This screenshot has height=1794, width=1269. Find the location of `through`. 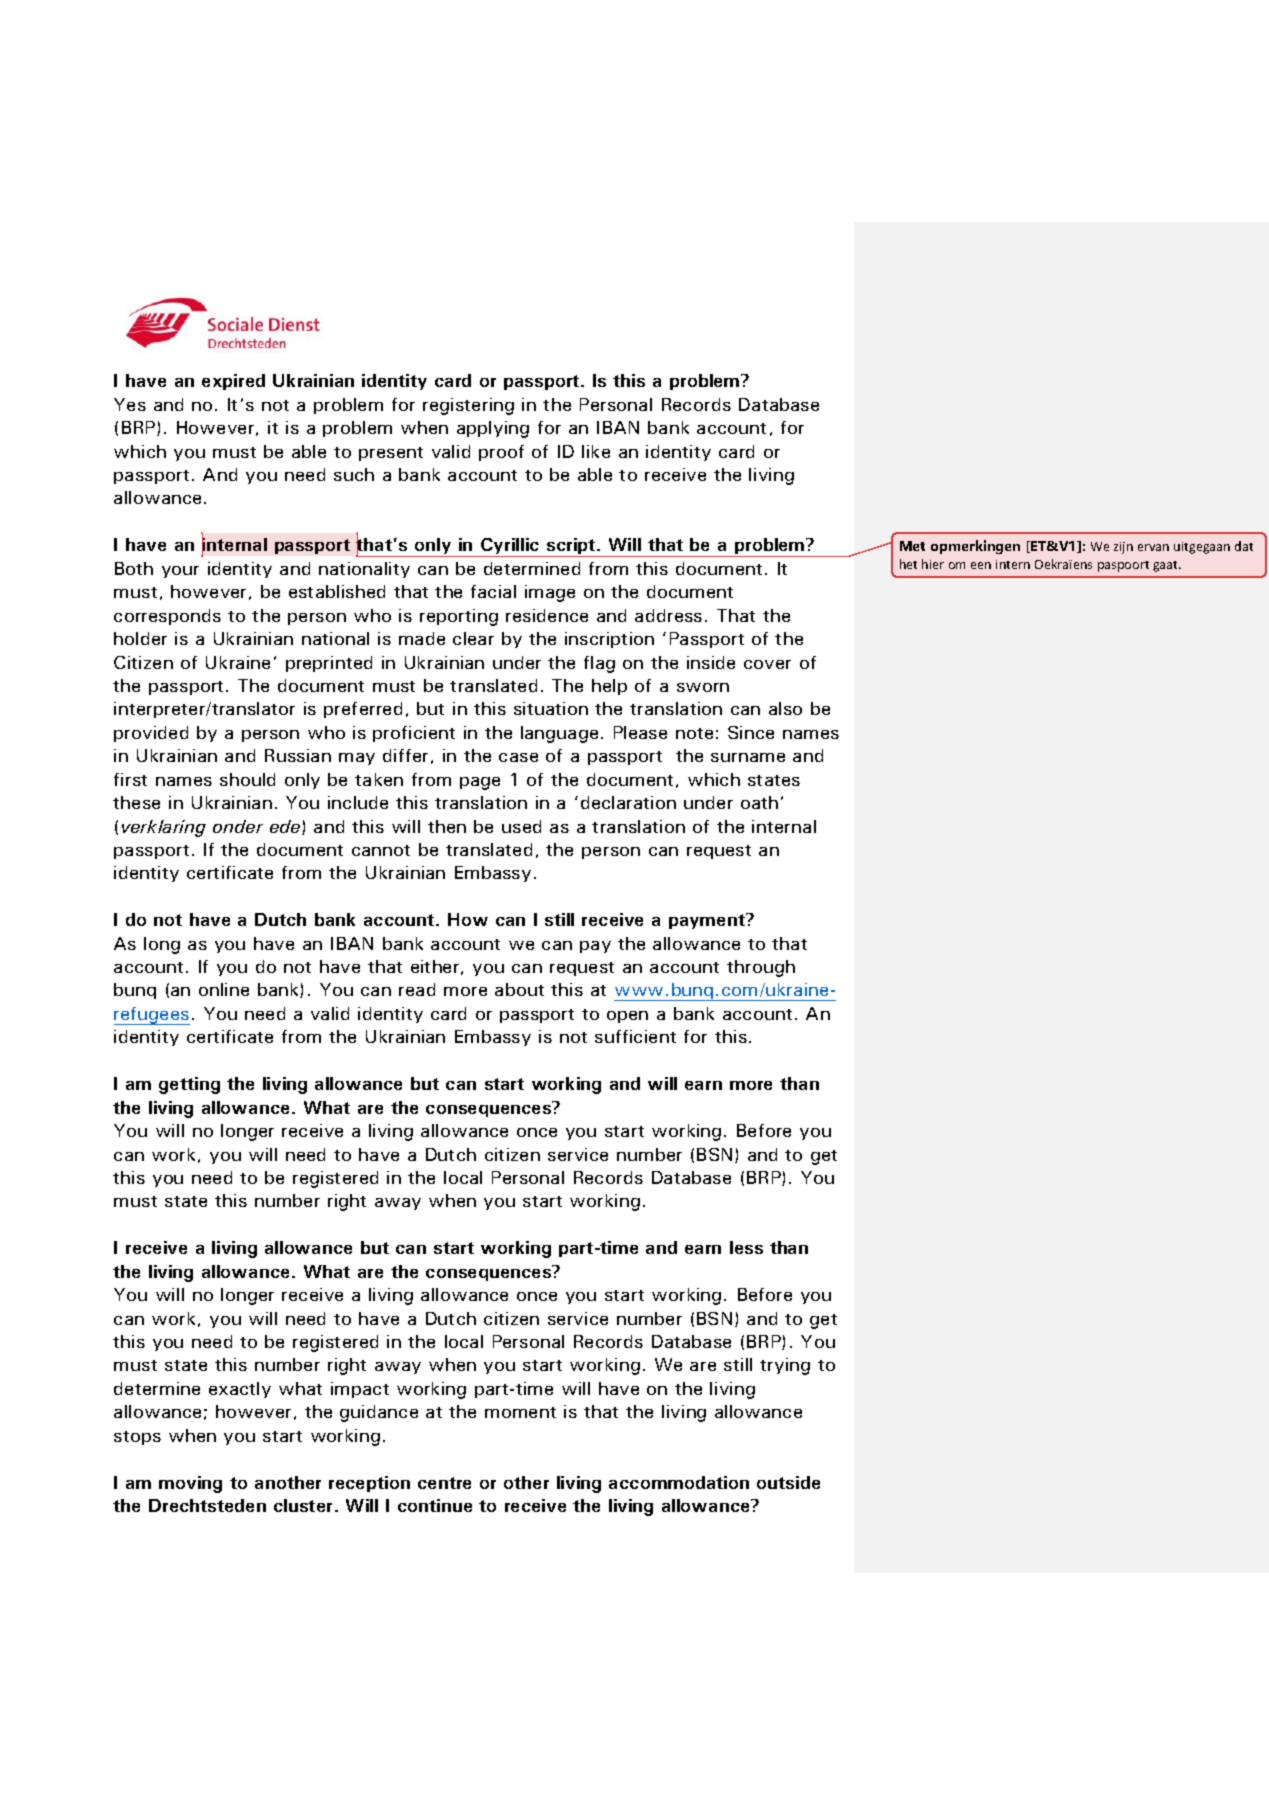

through is located at coordinates (761, 968).
